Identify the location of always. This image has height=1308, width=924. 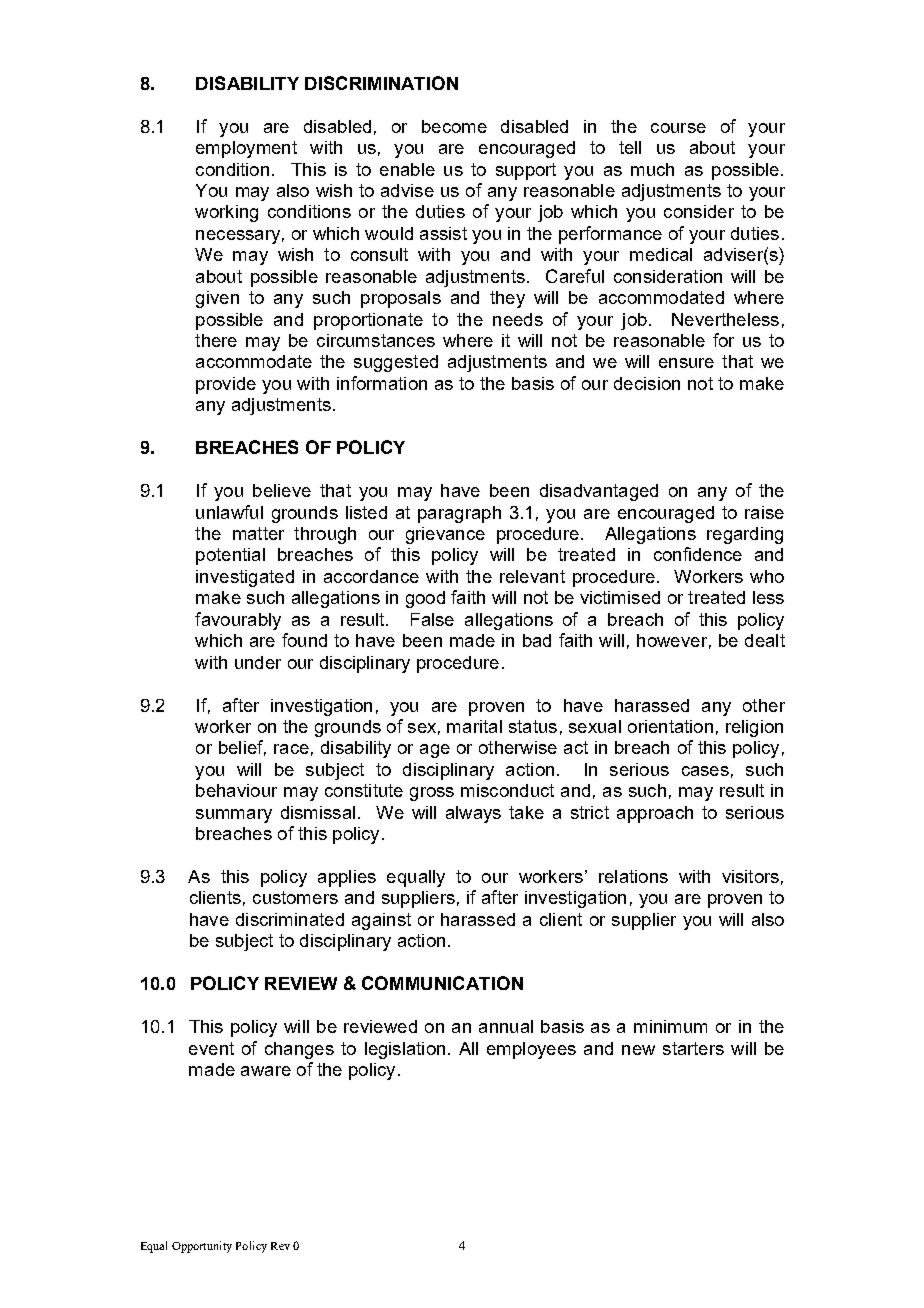
(473, 814).
